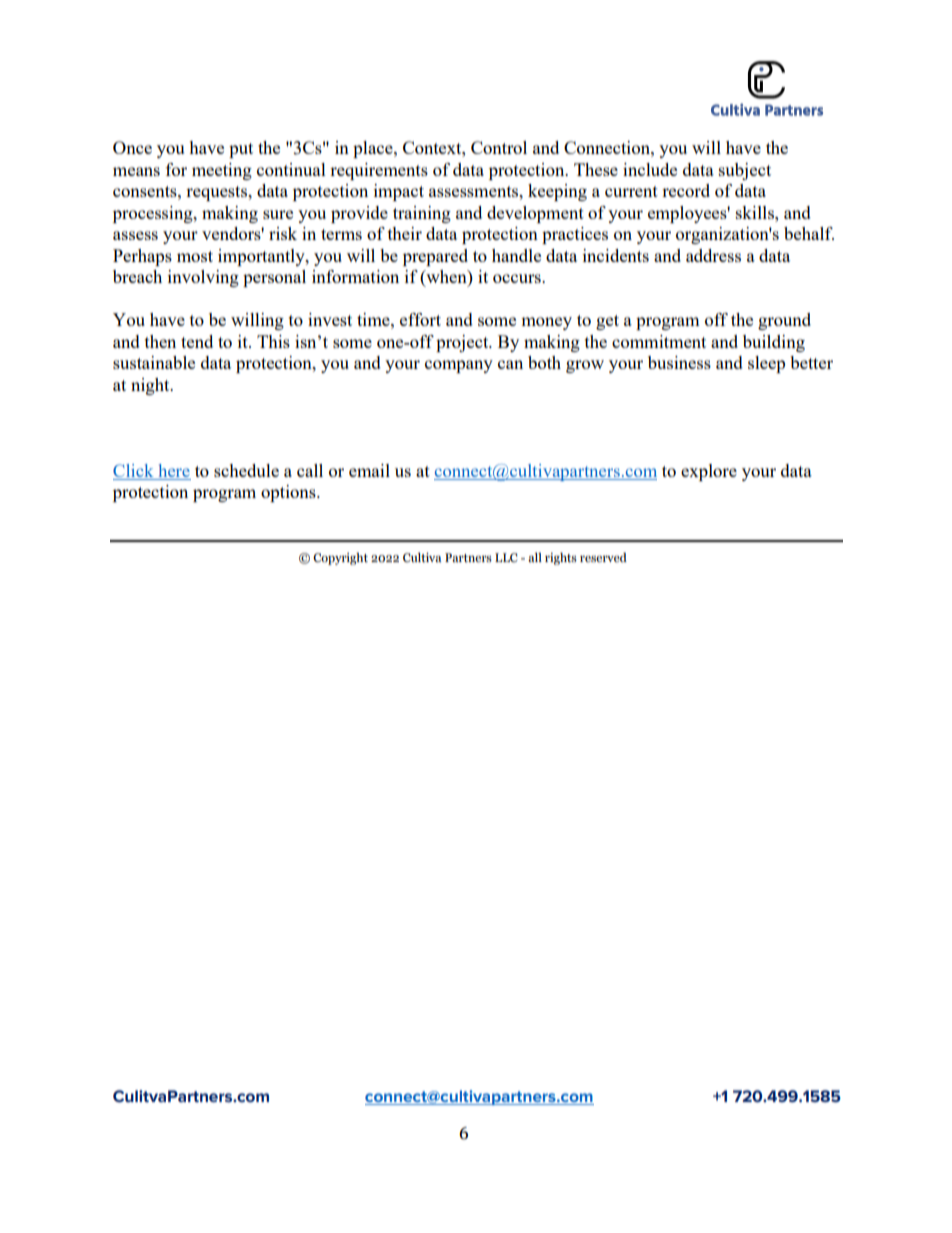  Describe the element at coordinates (197, 341) in the screenshot. I see `tend` at that location.
